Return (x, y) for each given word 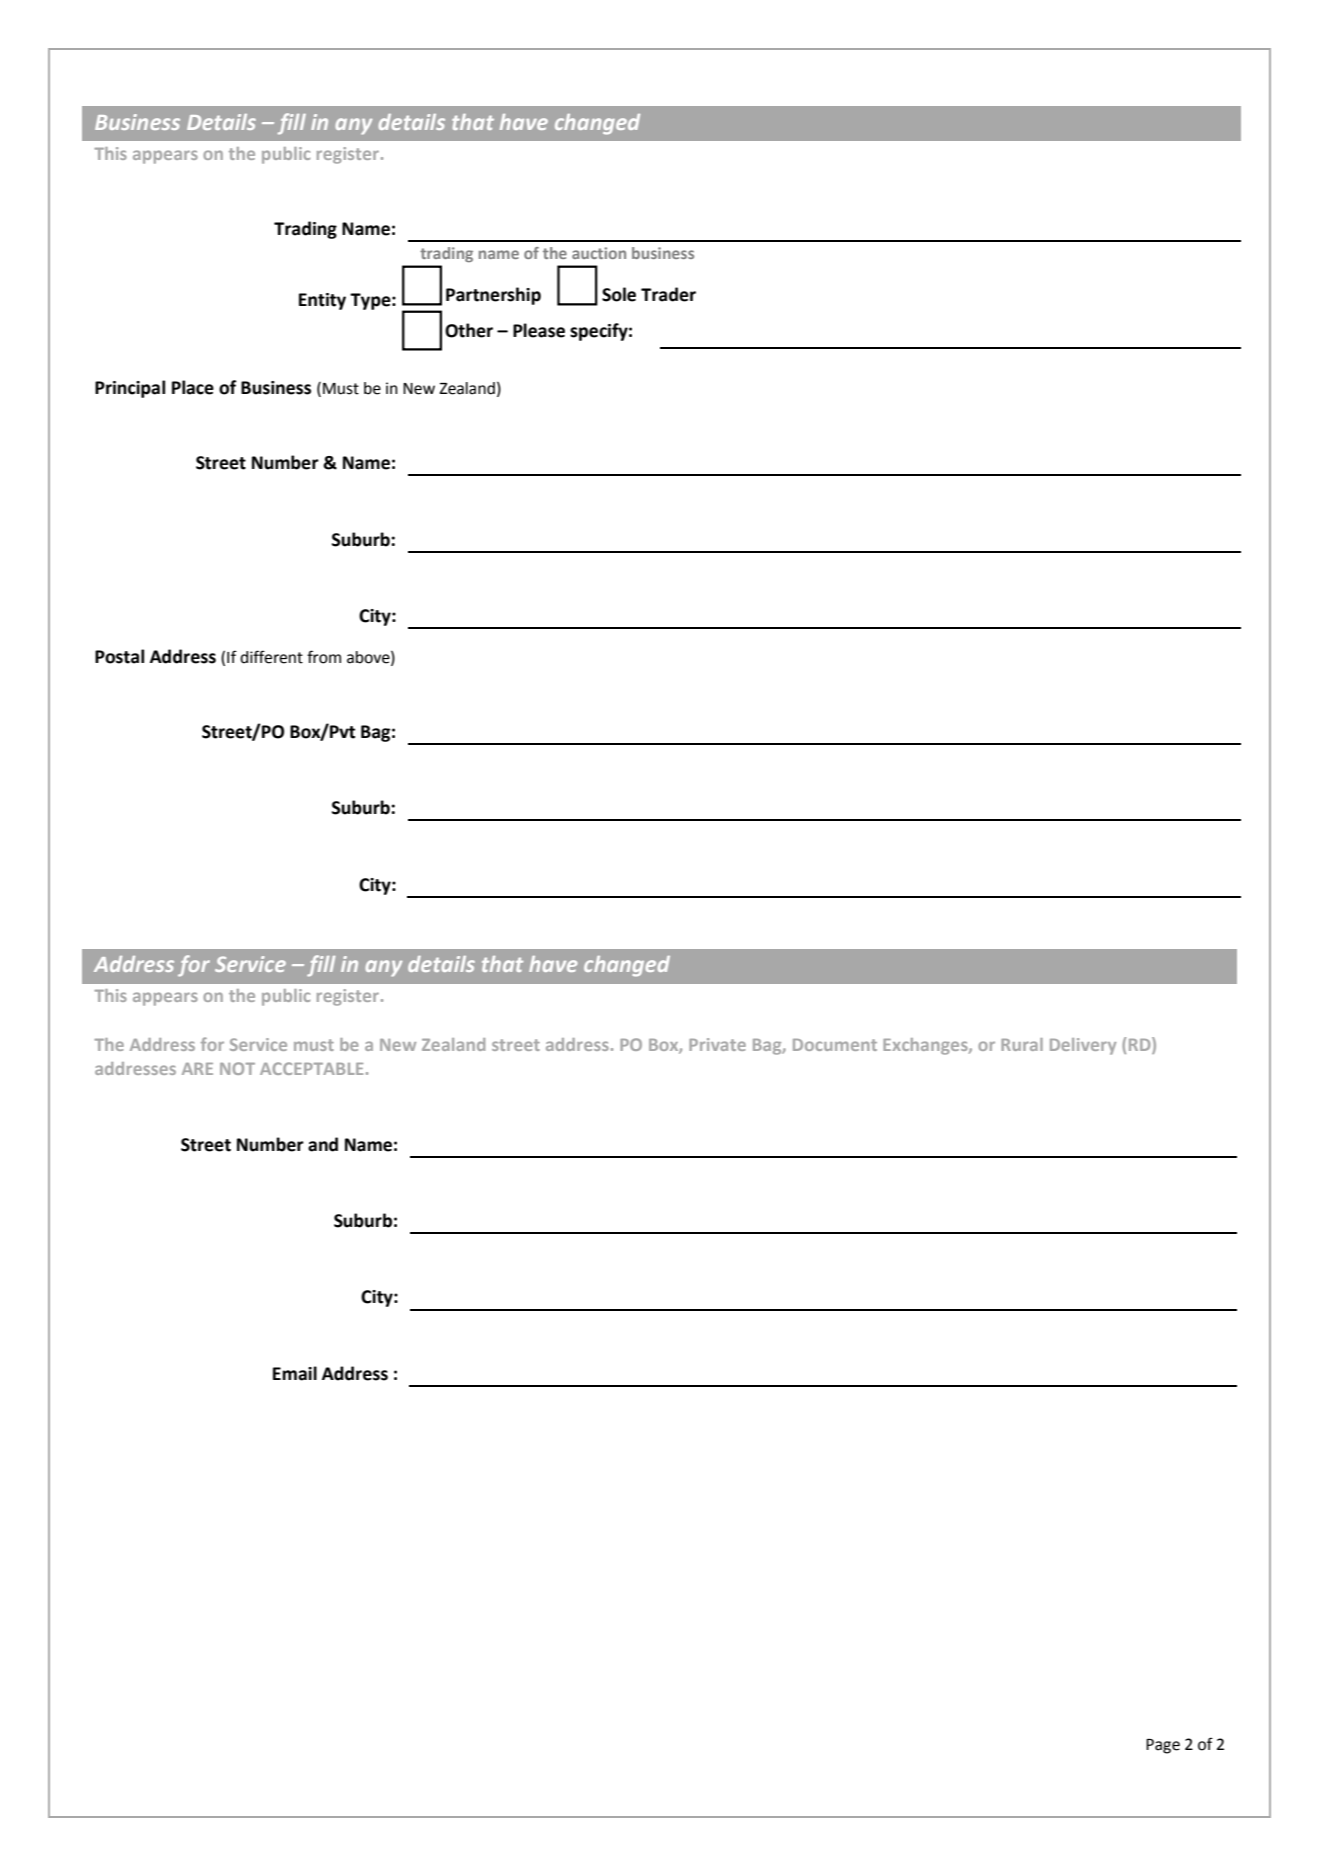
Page (1163, 1746)
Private (717, 1044)
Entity (322, 301)
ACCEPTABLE (311, 1068)
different (271, 657)
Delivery (1083, 1046)
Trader (668, 294)
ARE (197, 1069)
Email (295, 1373)
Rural (1022, 1044)
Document (835, 1045)
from (324, 657)
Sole (619, 294)
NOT (237, 1068)
